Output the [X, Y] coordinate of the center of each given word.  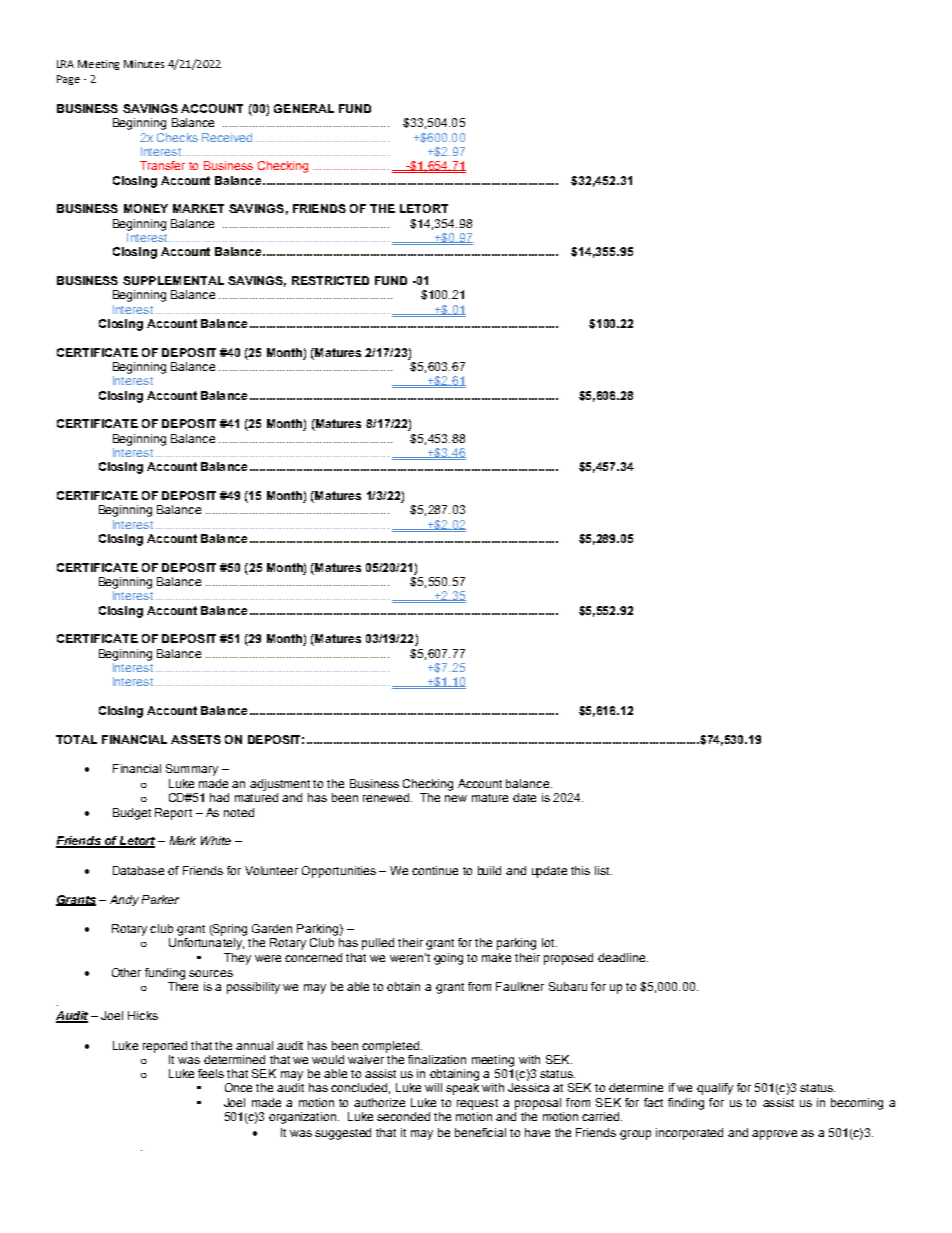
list [603, 870]
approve [774, 1135]
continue [435, 870]
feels [211, 1073]
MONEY [146, 208]
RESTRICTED [330, 280]
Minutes [144, 64]
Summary [192, 770]
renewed [386, 797]
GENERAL [304, 108]
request [477, 1104]
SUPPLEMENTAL [173, 280]
